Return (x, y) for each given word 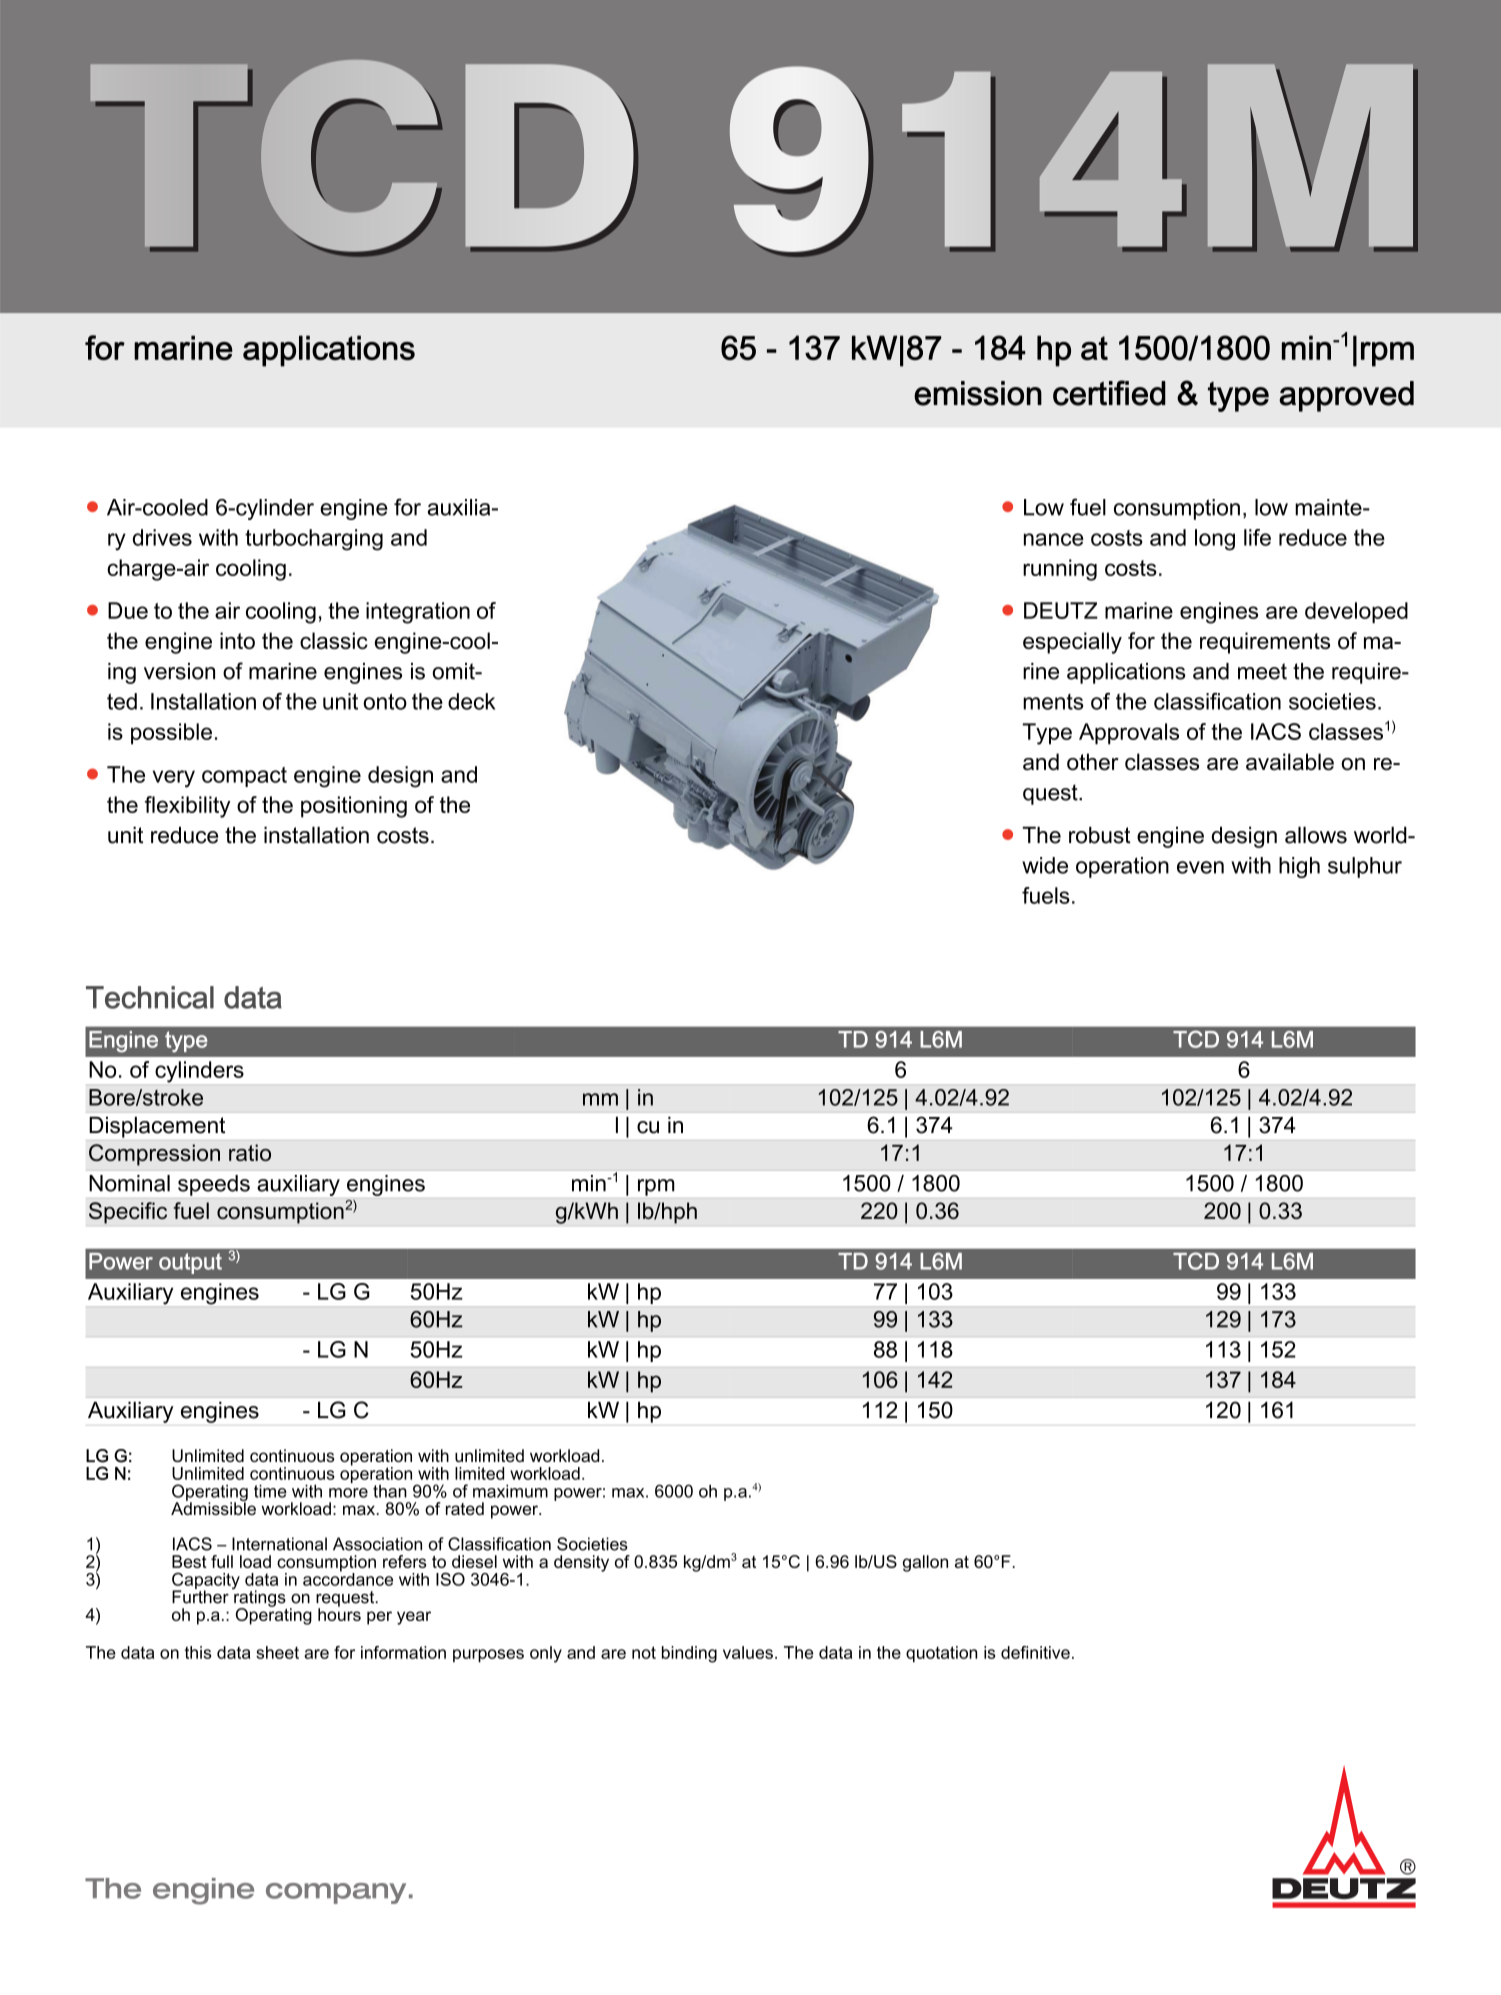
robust (1100, 835)
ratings (259, 1598)
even (1200, 867)
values (748, 1652)
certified (1109, 393)
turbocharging (314, 540)
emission (978, 393)
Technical (150, 997)
